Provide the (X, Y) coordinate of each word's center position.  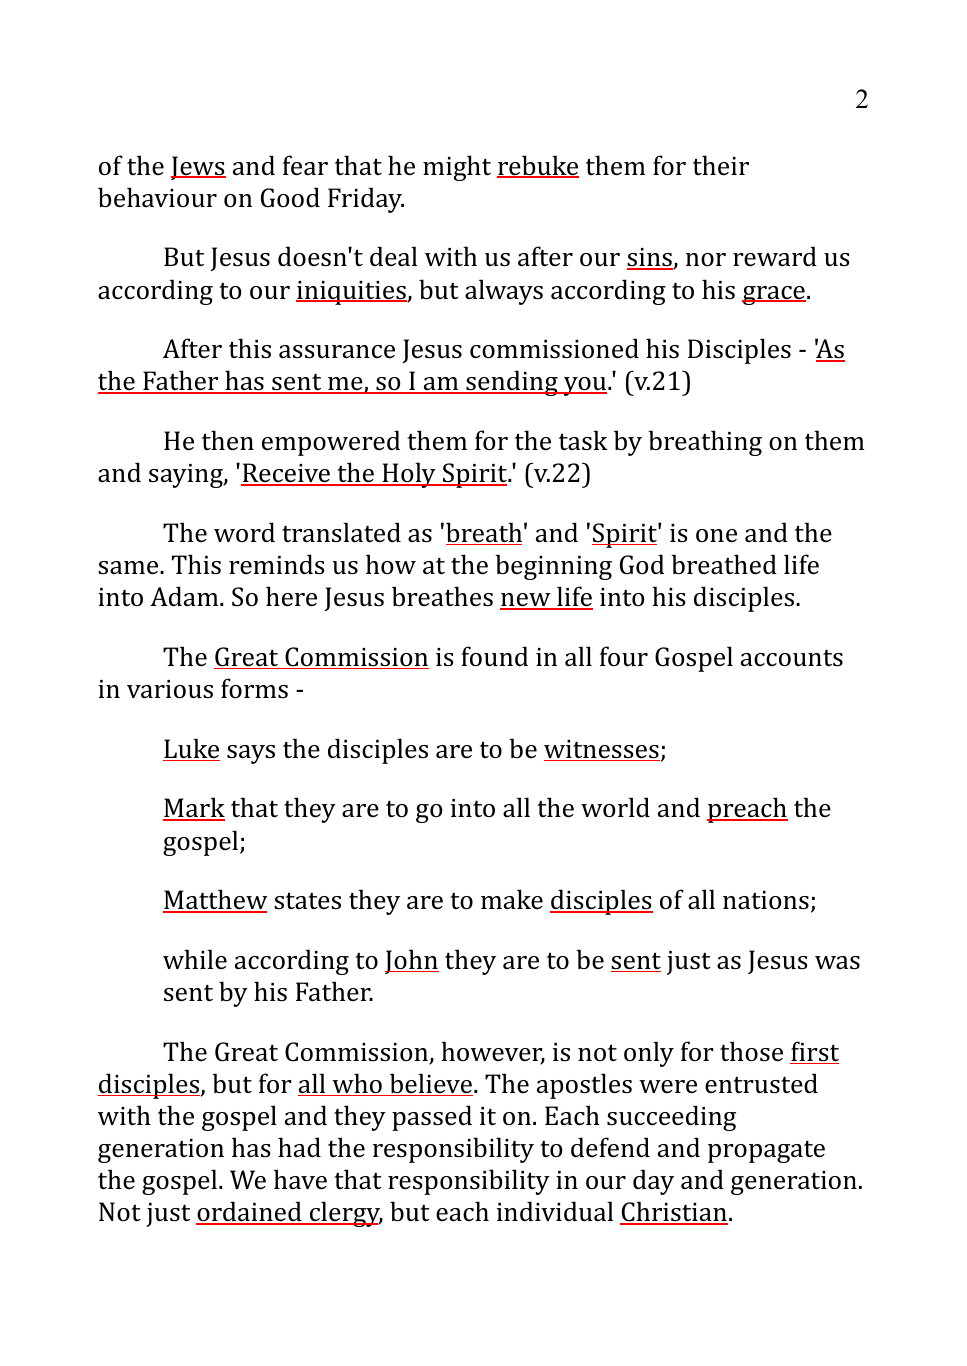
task (583, 440)
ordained (250, 1213)
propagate (766, 1152)
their (721, 165)
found (494, 656)
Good (290, 197)
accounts (792, 658)
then (228, 440)
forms (254, 688)
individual (555, 1211)
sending (512, 383)
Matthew (215, 900)
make (512, 899)
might (457, 168)
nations (766, 900)
